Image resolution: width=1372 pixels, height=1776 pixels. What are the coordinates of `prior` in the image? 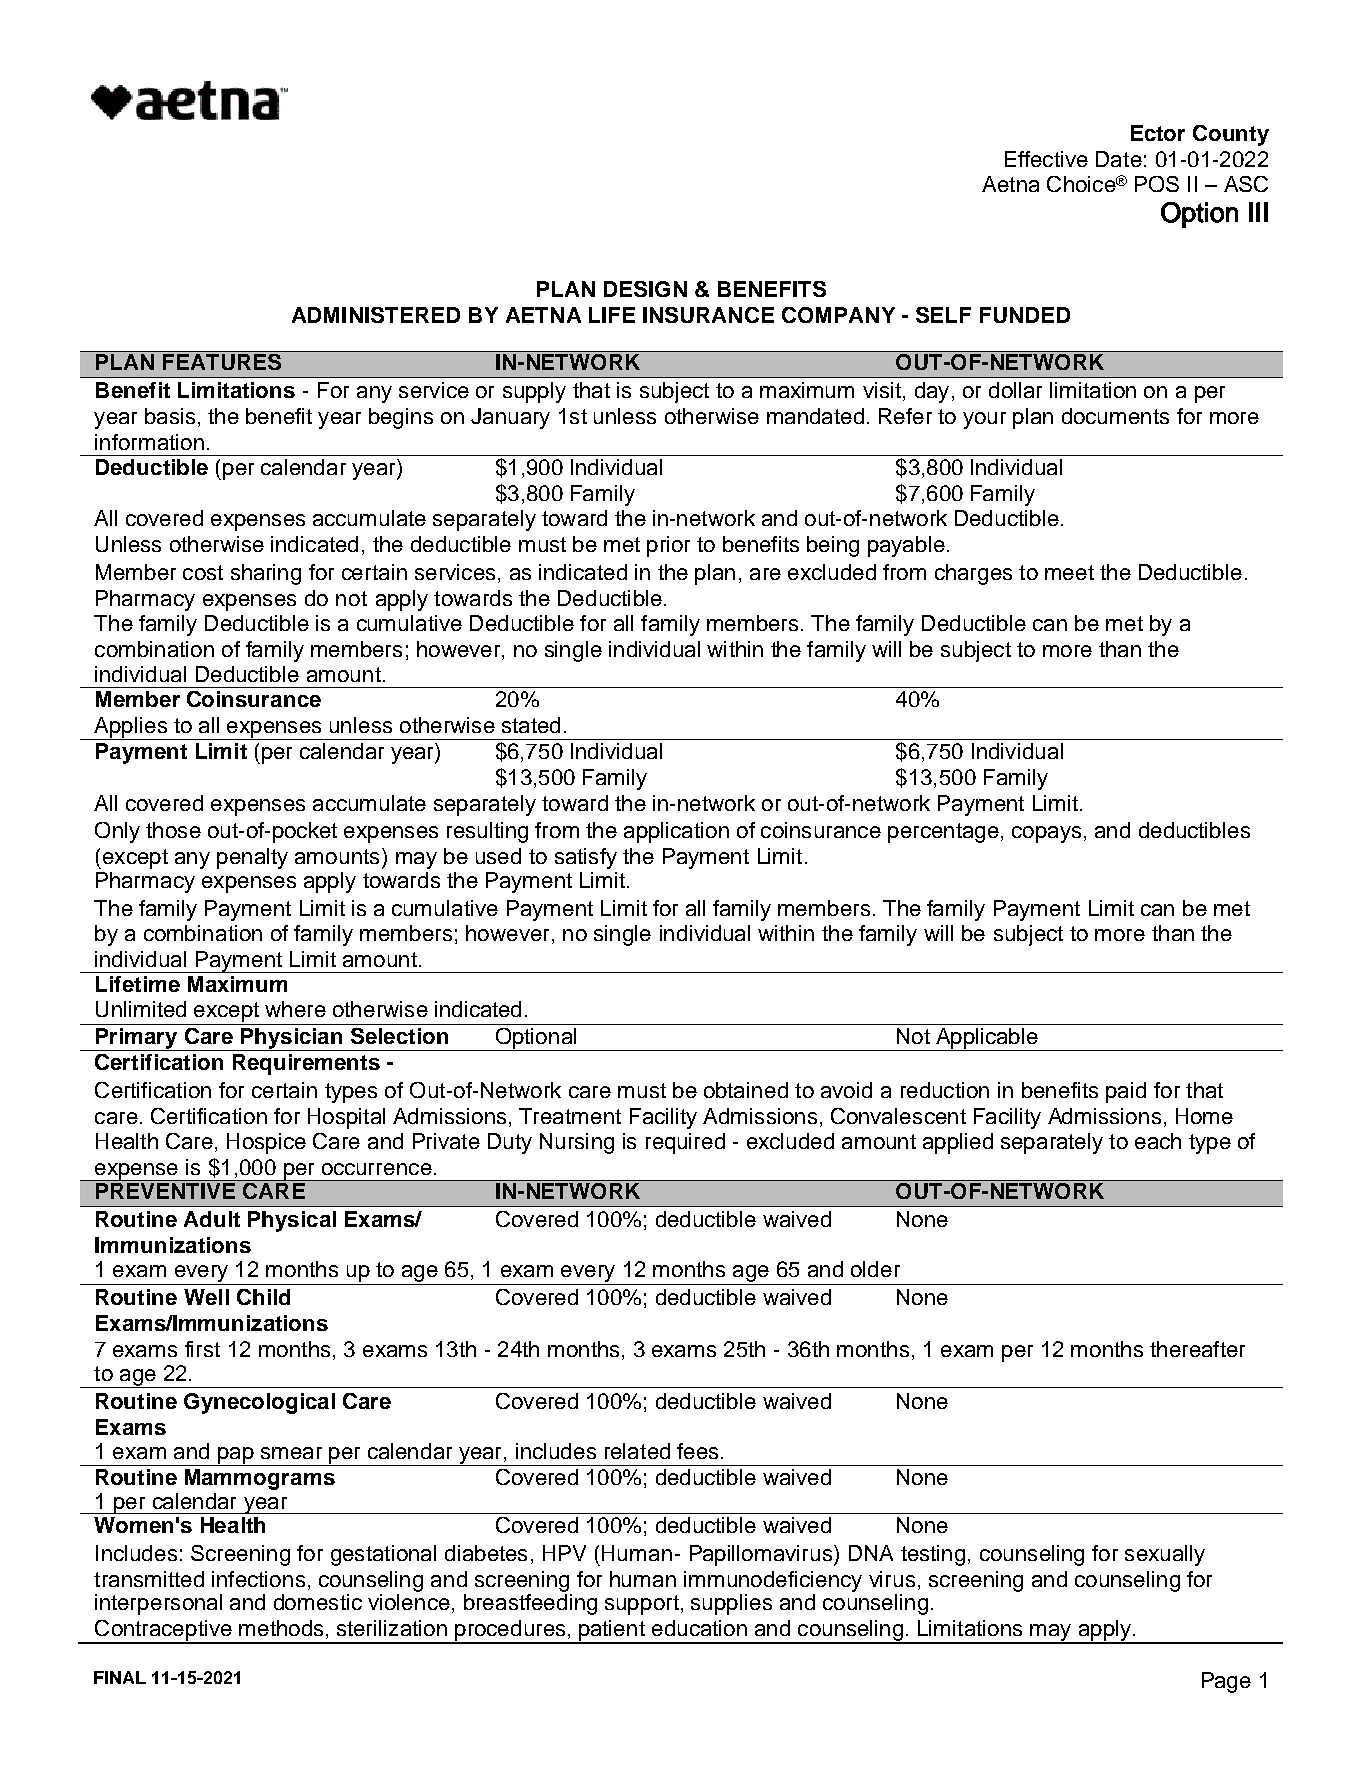 It's located at (668, 546).
